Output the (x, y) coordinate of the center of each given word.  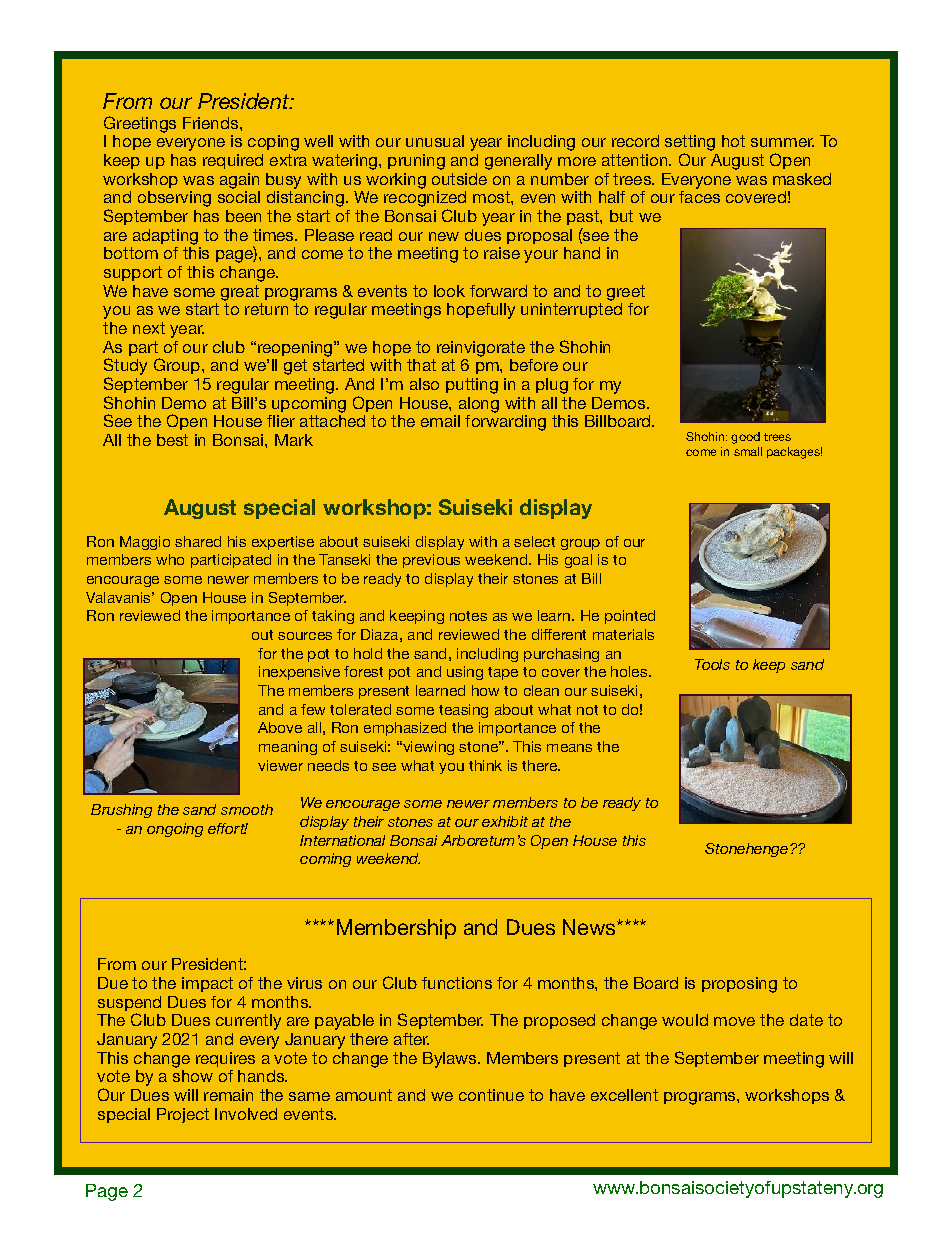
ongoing (175, 830)
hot (733, 141)
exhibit (505, 821)
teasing (463, 711)
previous (431, 561)
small (748, 451)
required (233, 161)
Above (280, 727)
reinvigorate (481, 349)
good (745, 438)
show (193, 1076)
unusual (435, 141)
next (149, 328)
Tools (712, 664)
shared (198, 541)
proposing (739, 985)
